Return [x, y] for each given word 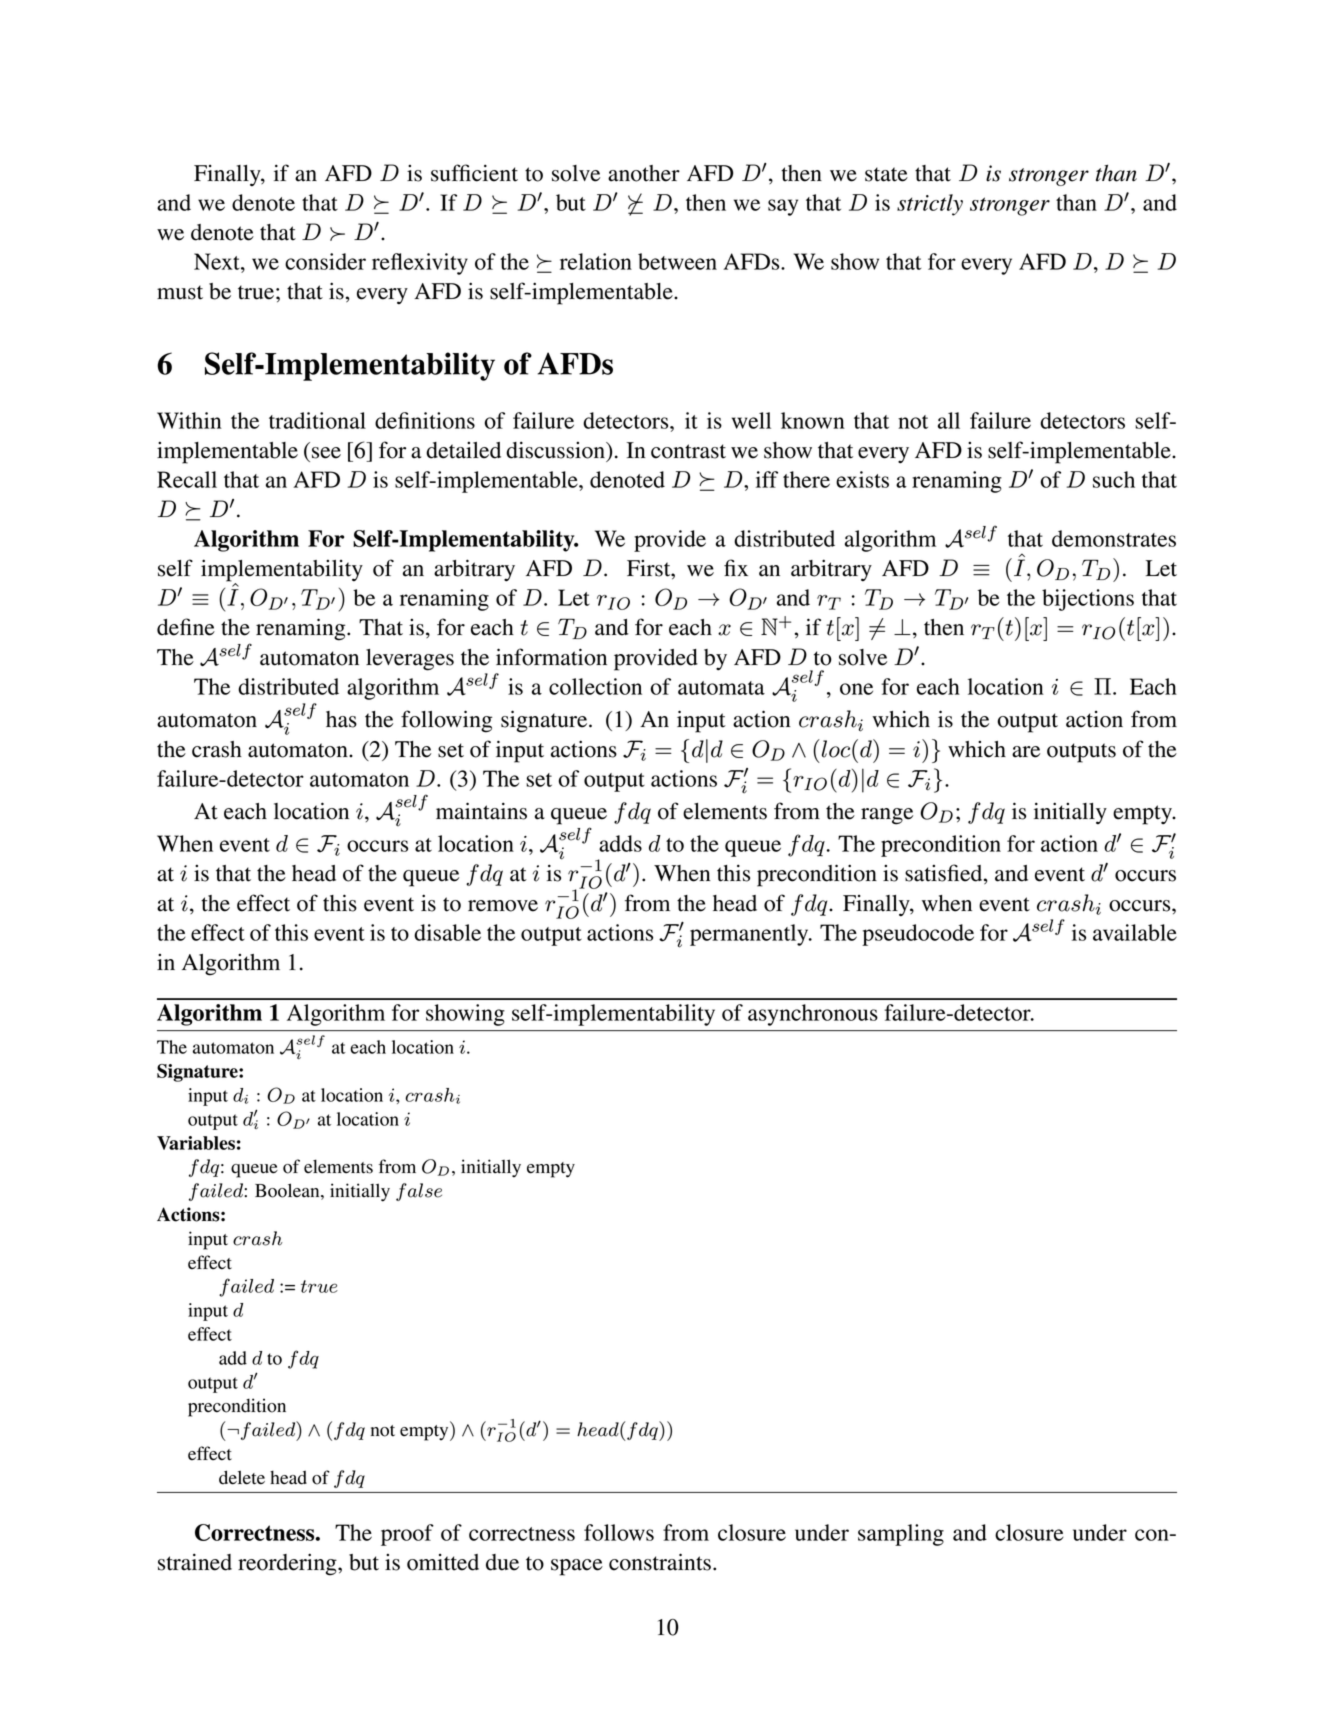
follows [619, 1532]
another [644, 173]
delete [242, 1477]
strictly [930, 205]
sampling [901, 1535]
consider [325, 261]
